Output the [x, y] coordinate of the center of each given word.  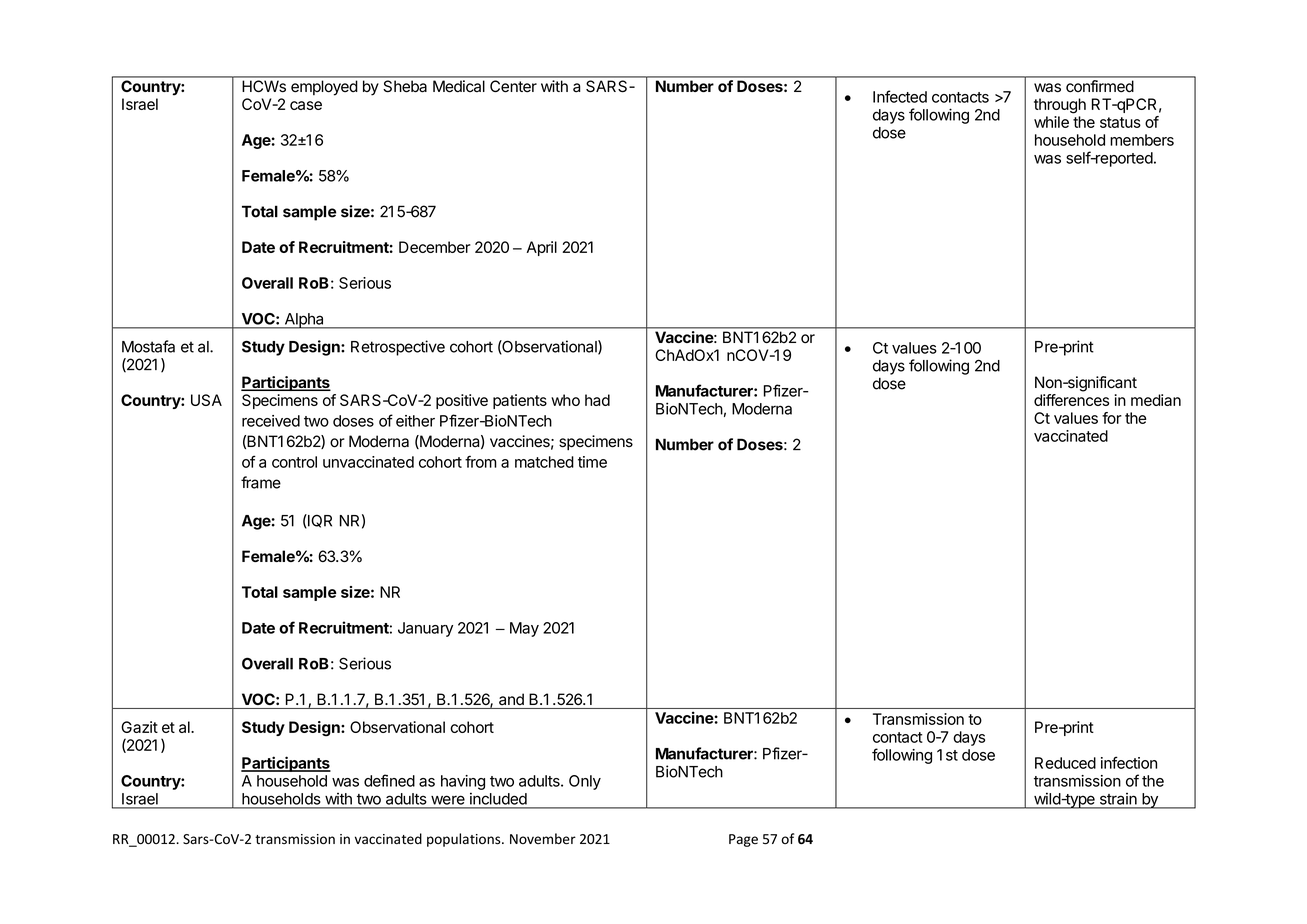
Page [743, 840]
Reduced [1065, 763]
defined [389, 780]
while [1051, 122]
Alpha [304, 321]
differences [1071, 400]
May [524, 629]
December [435, 247]
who [565, 400]
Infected [900, 96]
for [1112, 418]
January [425, 629]
